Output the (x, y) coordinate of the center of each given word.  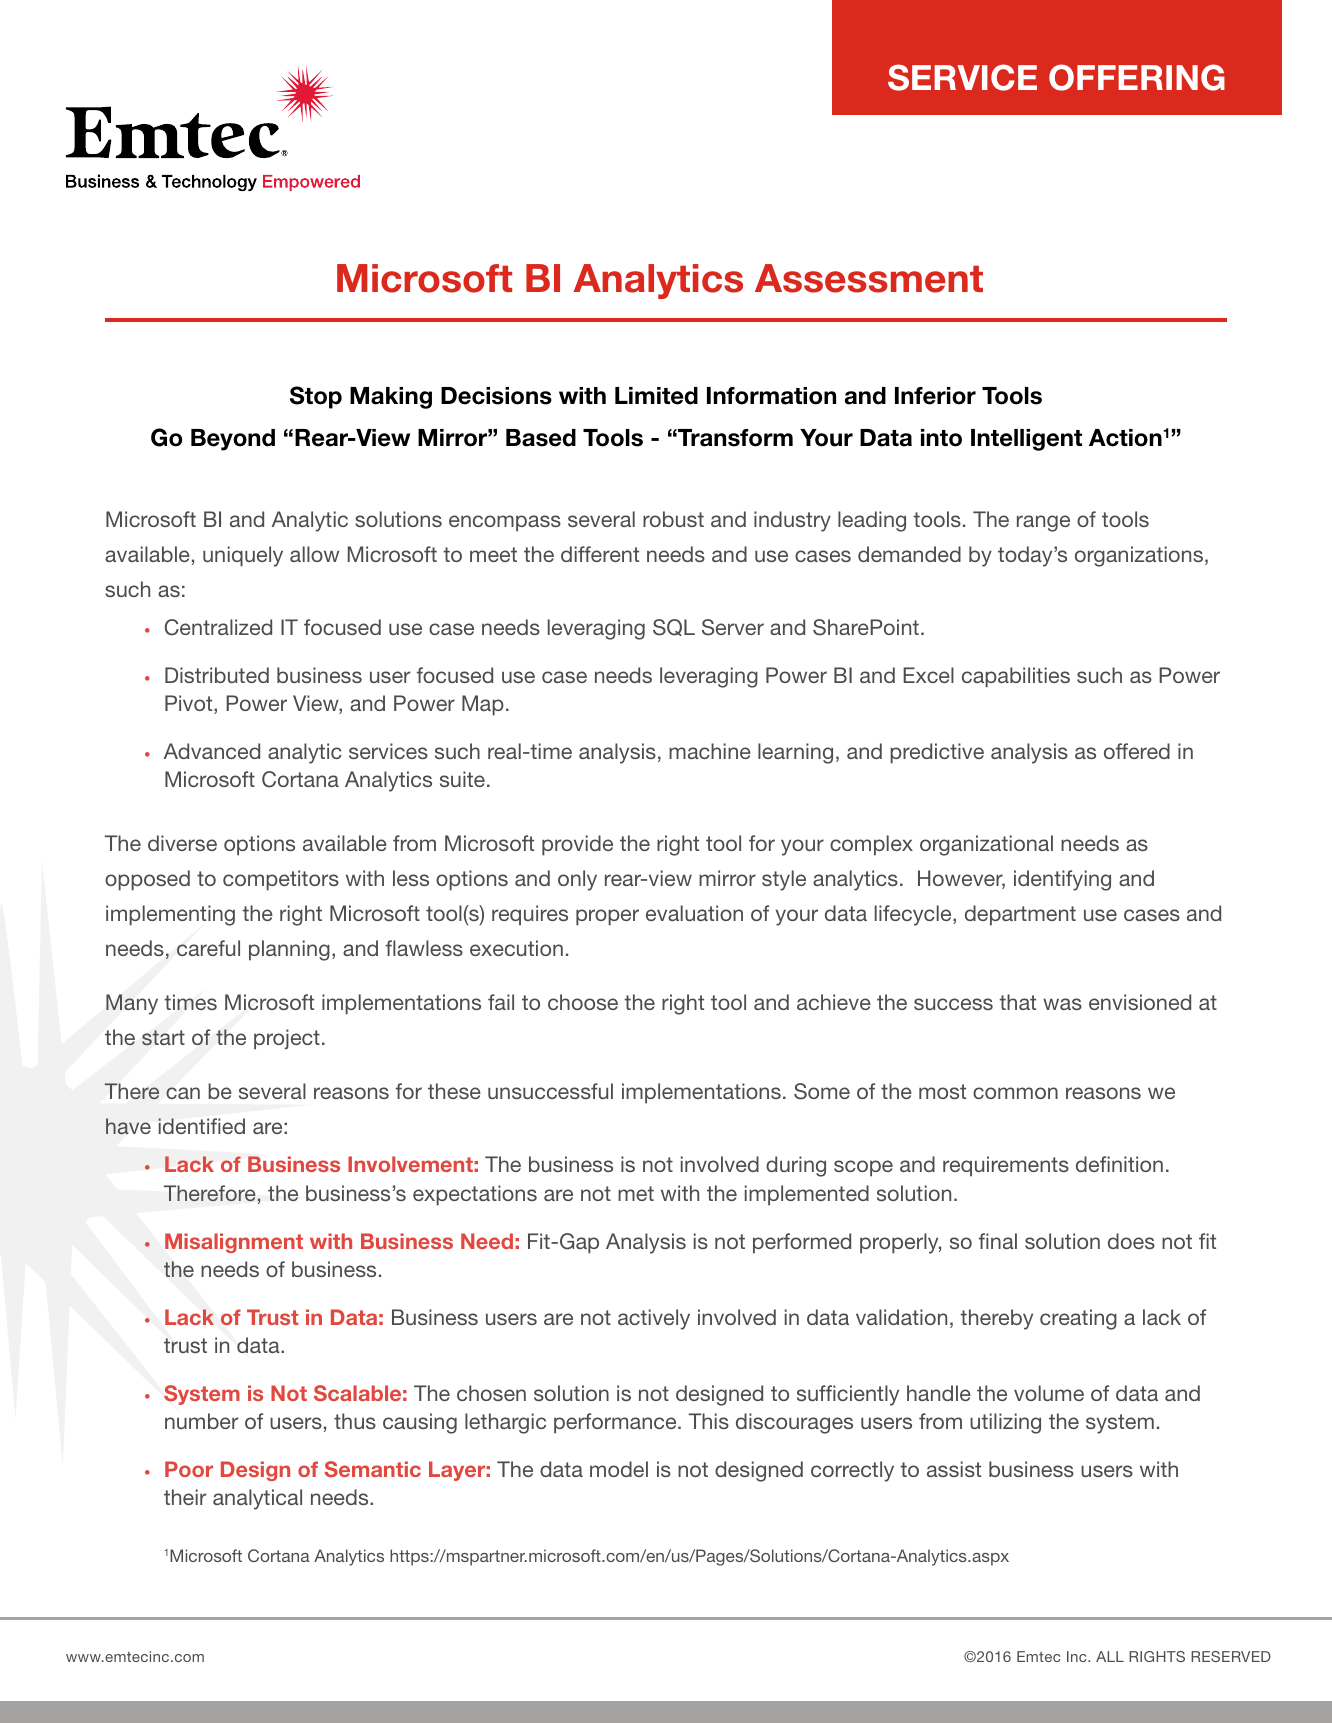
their (185, 1497)
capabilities (1016, 677)
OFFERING (1137, 77)
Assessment (869, 278)
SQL (674, 627)
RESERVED (1231, 1656)
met (636, 1193)
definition (1119, 1164)
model (619, 1469)
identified (201, 1126)
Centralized (218, 627)
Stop (316, 397)
